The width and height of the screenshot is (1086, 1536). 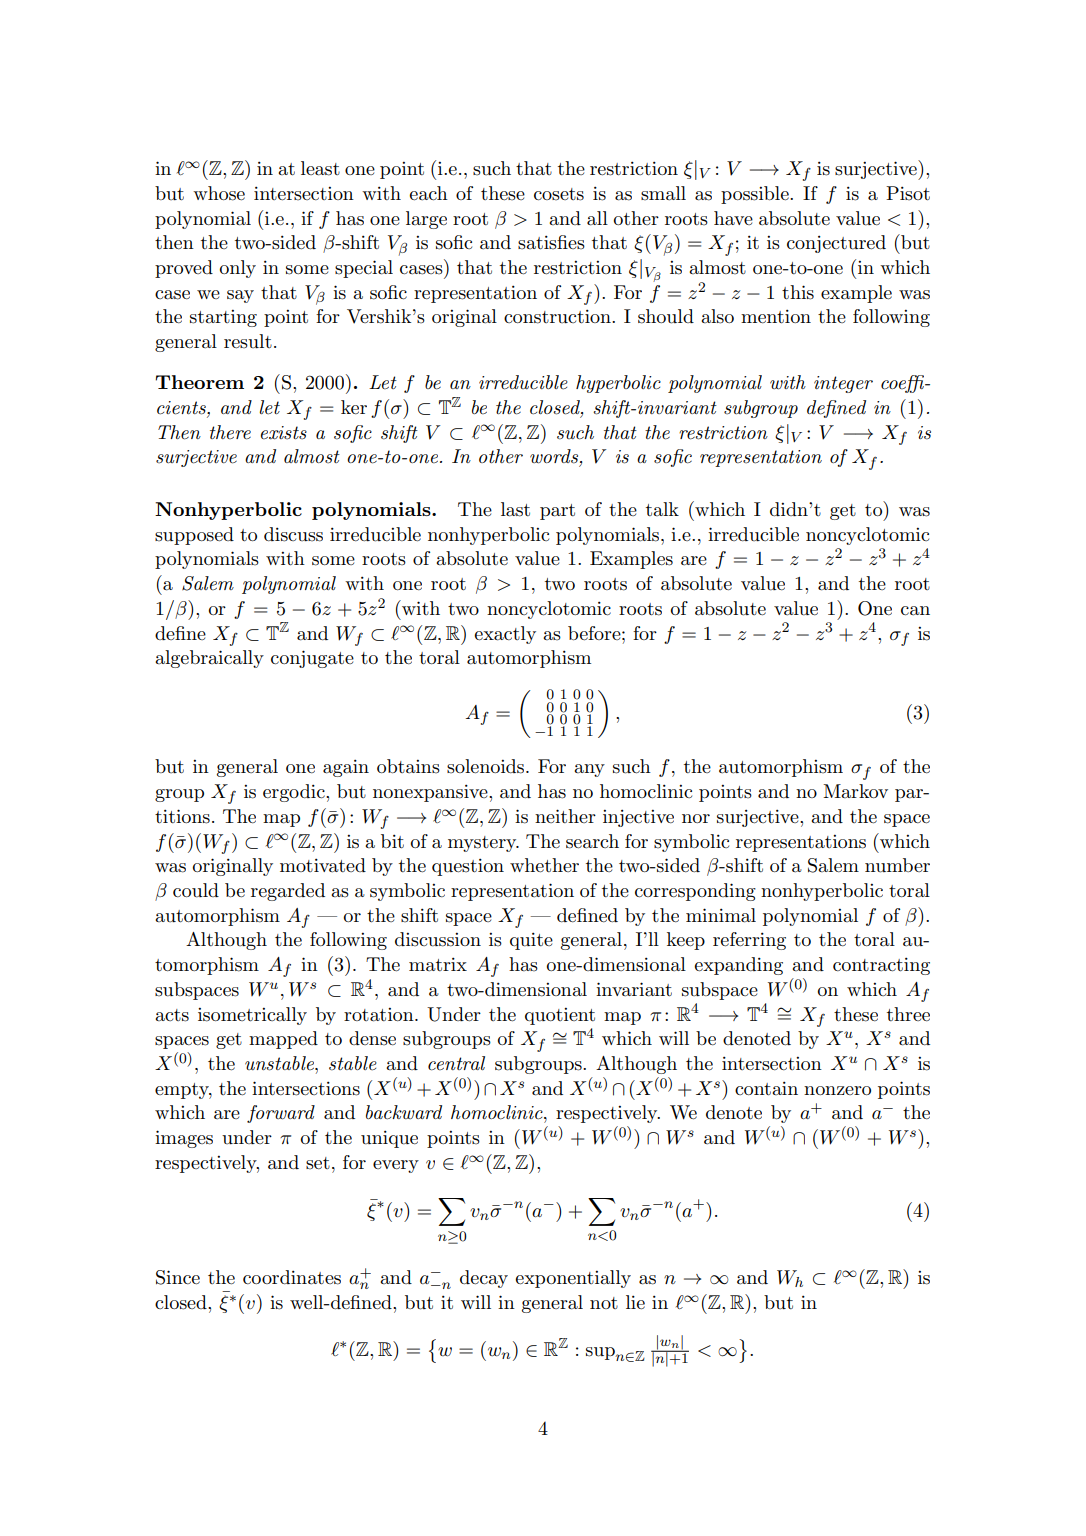 What do you see at coordinates (589, 770) in the screenshot?
I see `any` at bounding box center [589, 770].
